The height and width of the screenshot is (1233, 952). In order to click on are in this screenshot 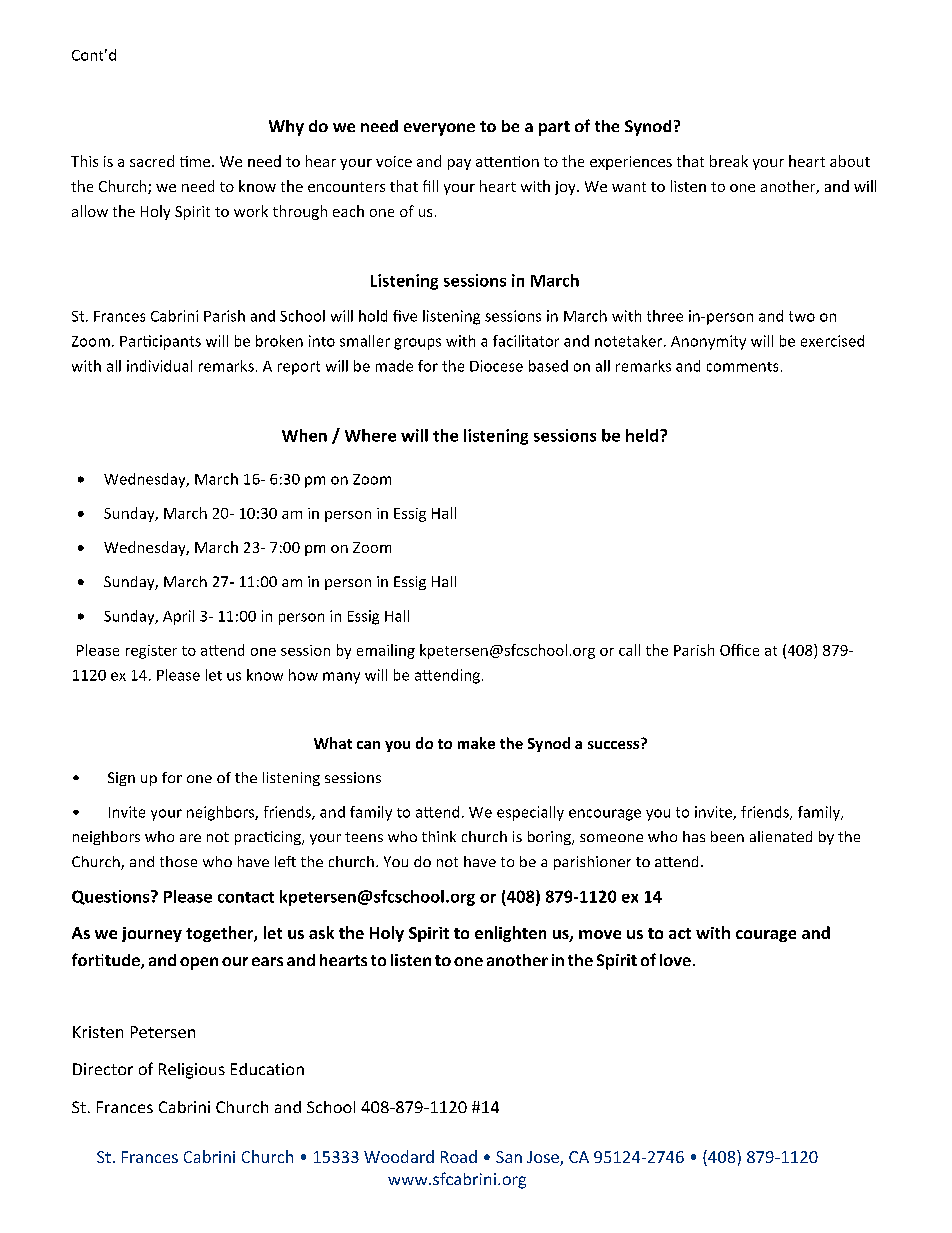, I will do `click(190, 838)`.
